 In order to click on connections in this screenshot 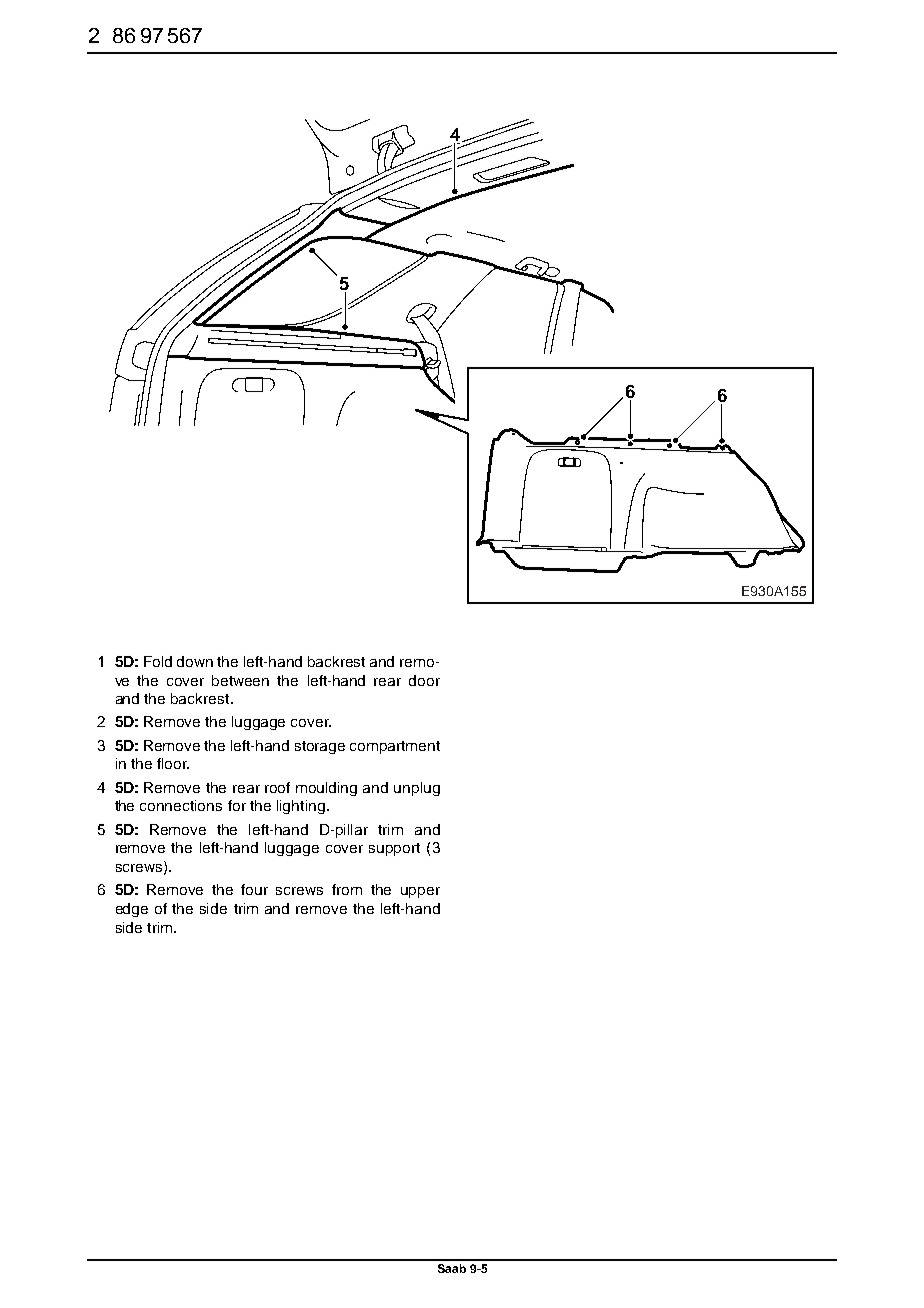, I will do `click(181, 805)`.
